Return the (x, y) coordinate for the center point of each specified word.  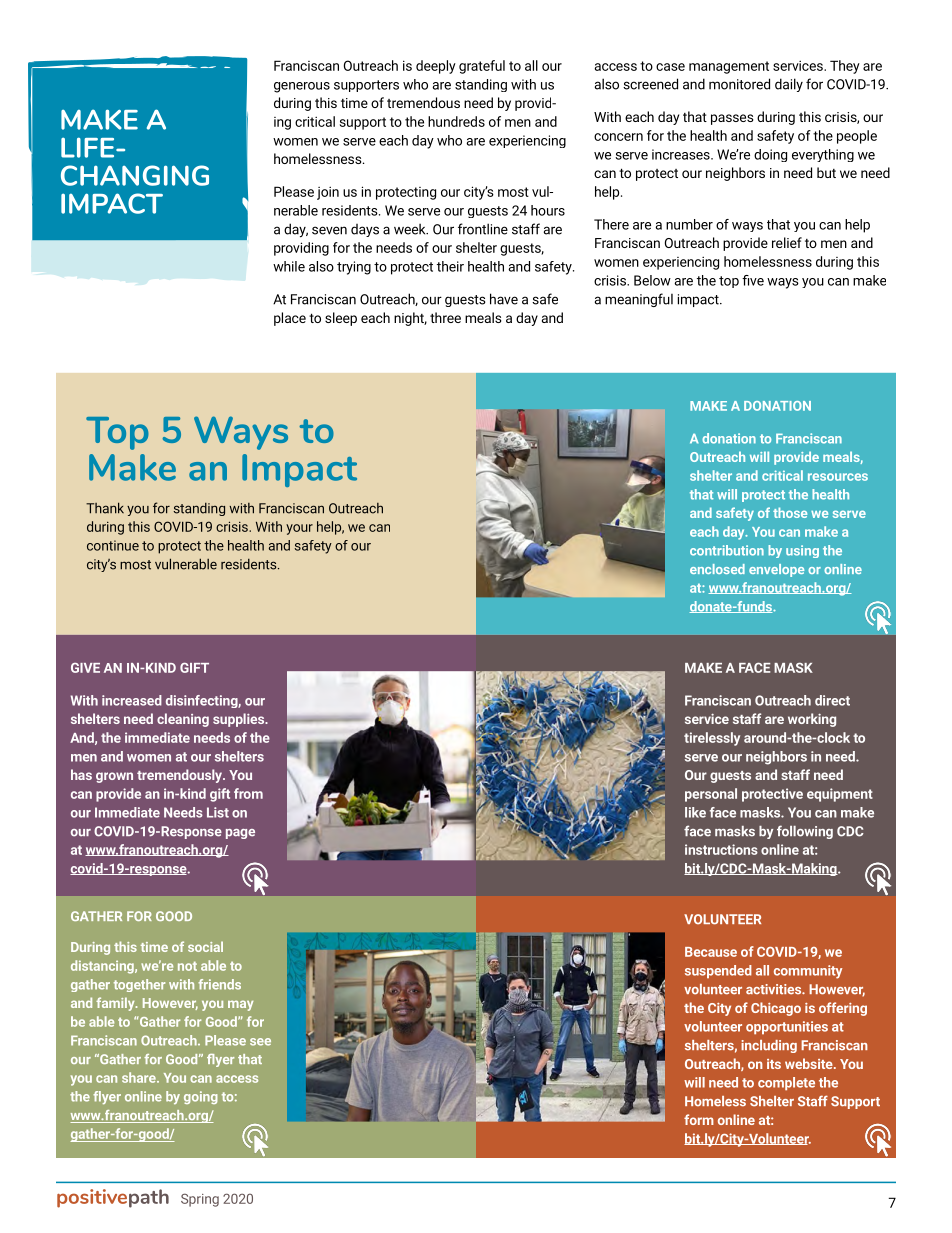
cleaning (183, 720)
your (299, 529)
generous (302, 87)
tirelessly (712, 739)
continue (113, 545)
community (808, 972)
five (753, 280)
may (240, 1005)
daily (789, 85)
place (290, 319)
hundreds (456, 121)
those (790, 512)
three (445, 317)
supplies (240, 720)
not (187, 966)
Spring (200, 1200)
